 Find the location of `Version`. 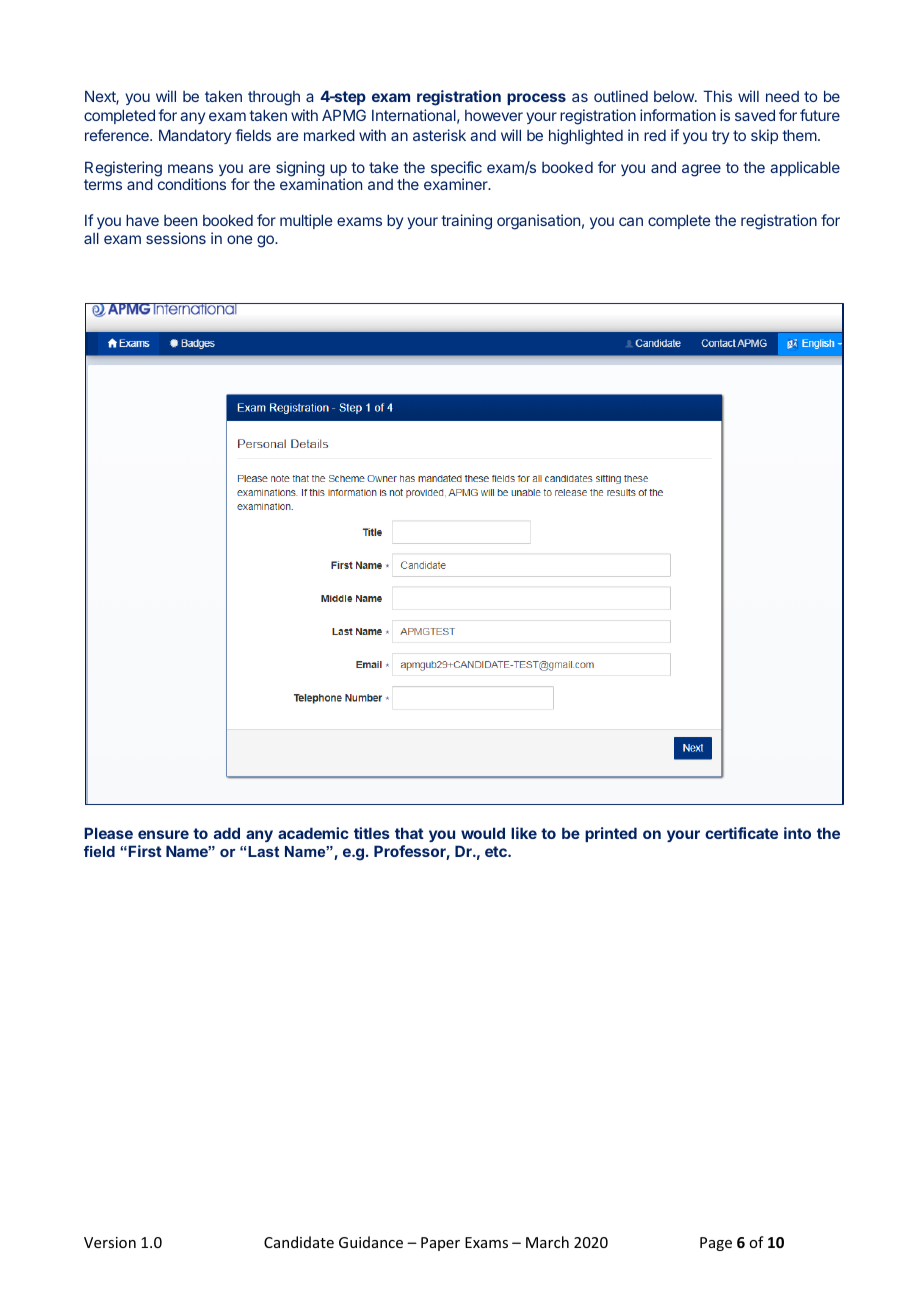

Version is located at coordinates (110, 1242).
